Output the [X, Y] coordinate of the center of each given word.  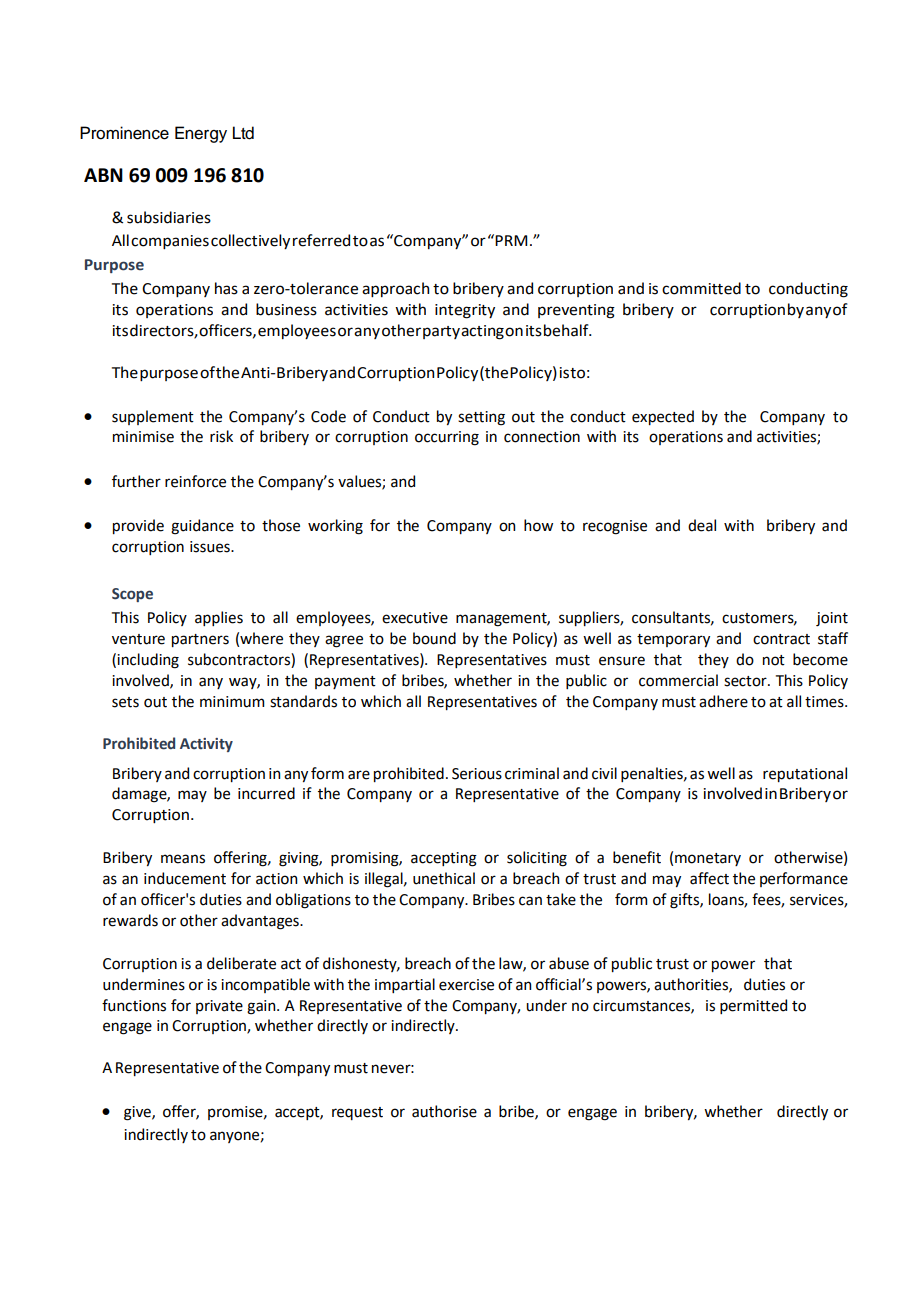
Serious [477, 774]
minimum [232, 702]
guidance [202, 527]
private [219, 1007]
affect [709, 878]
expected [663, 417]
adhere [723, 701]
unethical [444, 878]
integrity [465, 311]
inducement [185, 878]
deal [702, 525]
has [226, 288]
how [538, 525]
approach [395, 289]
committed [701, 288]
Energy [201, 134]
